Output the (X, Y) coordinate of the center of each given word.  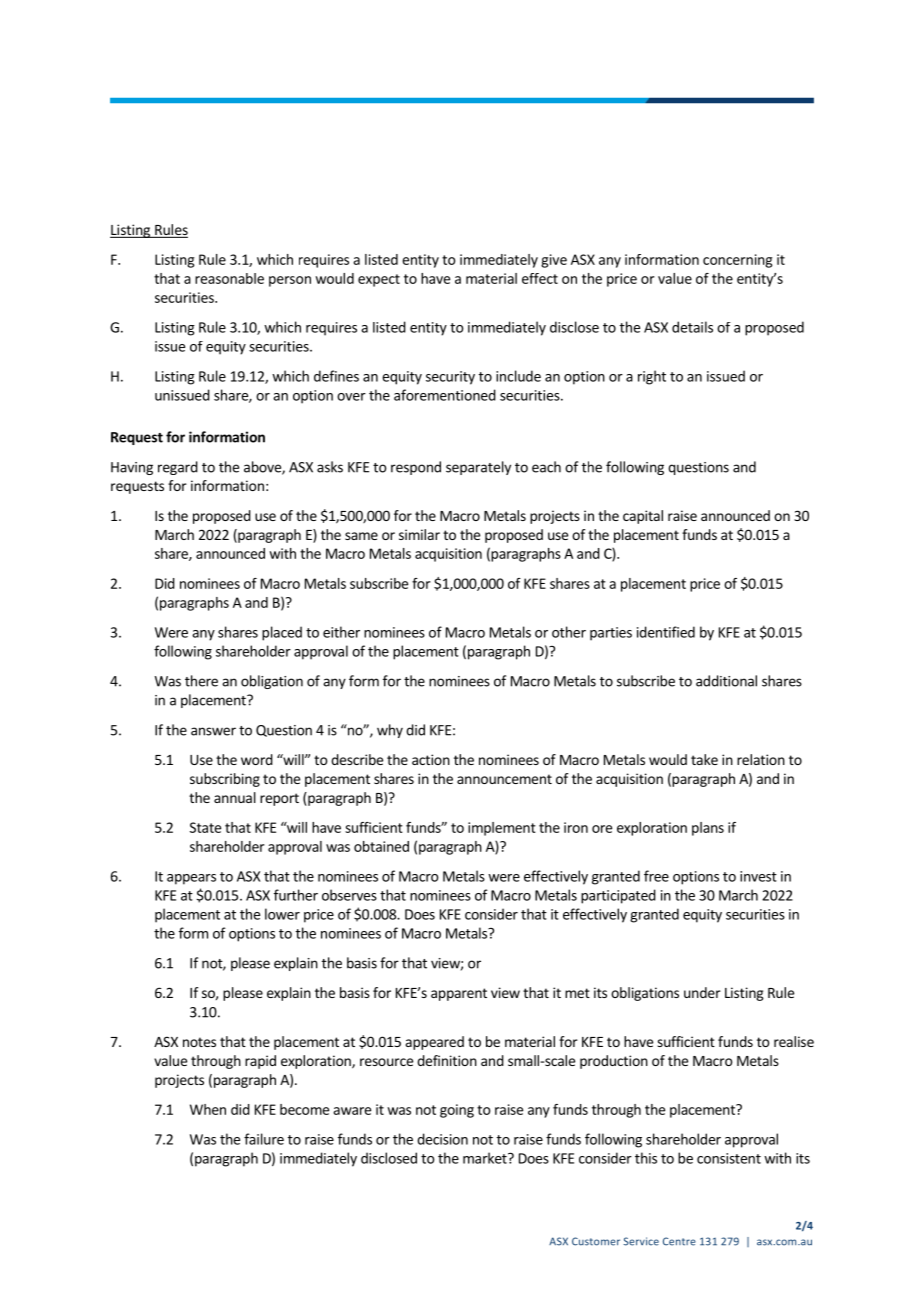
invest (758, 876)
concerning (737, 261)
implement (502, 829)
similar (419, 534)
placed (282, 633)
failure (264, 1139)
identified (666, 632)
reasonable (229, 278)
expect (379, 280)
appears (191, 879)
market (486, 1158)
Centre (679, 1241)
